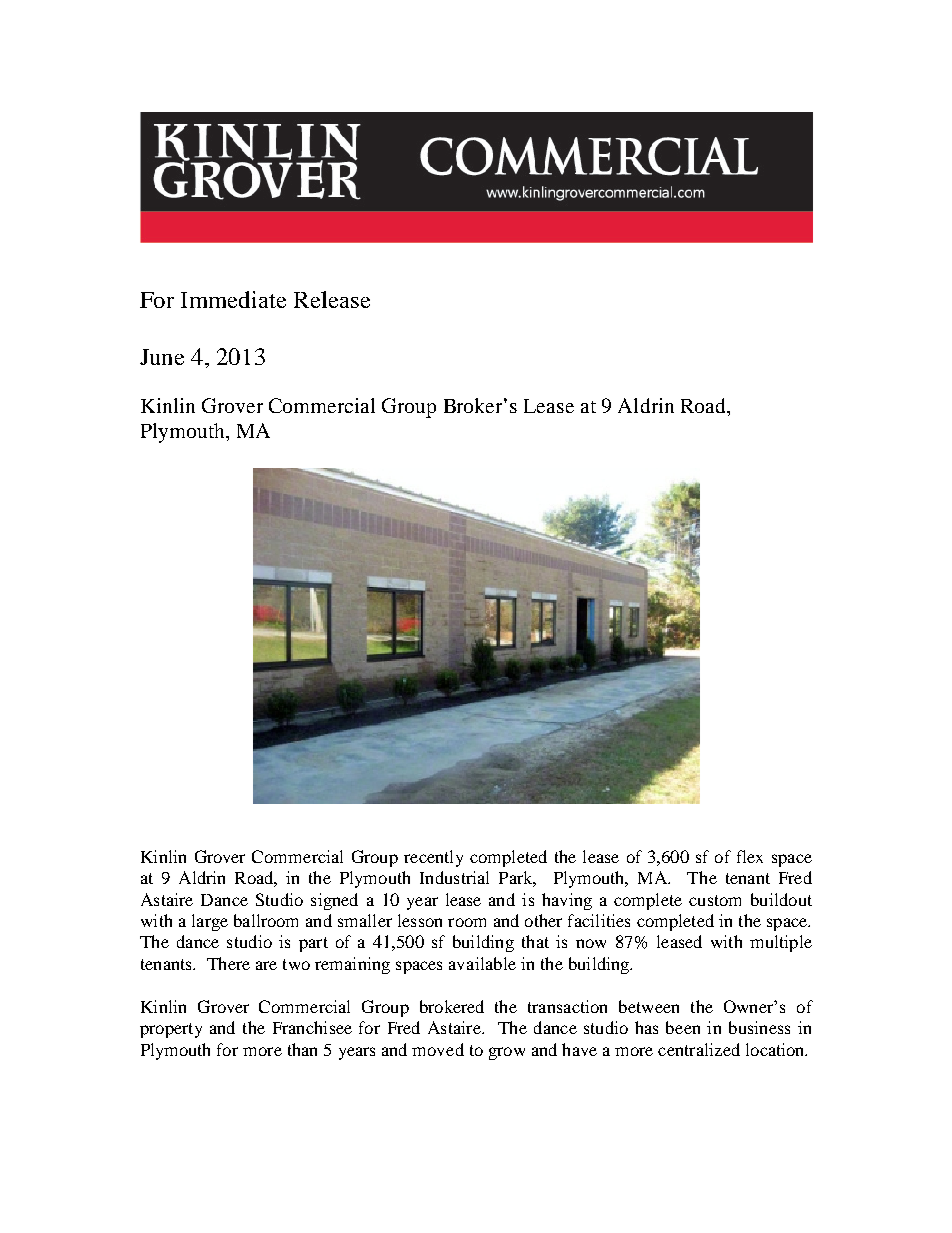  I want to click on multiple, so click(781, 943).
